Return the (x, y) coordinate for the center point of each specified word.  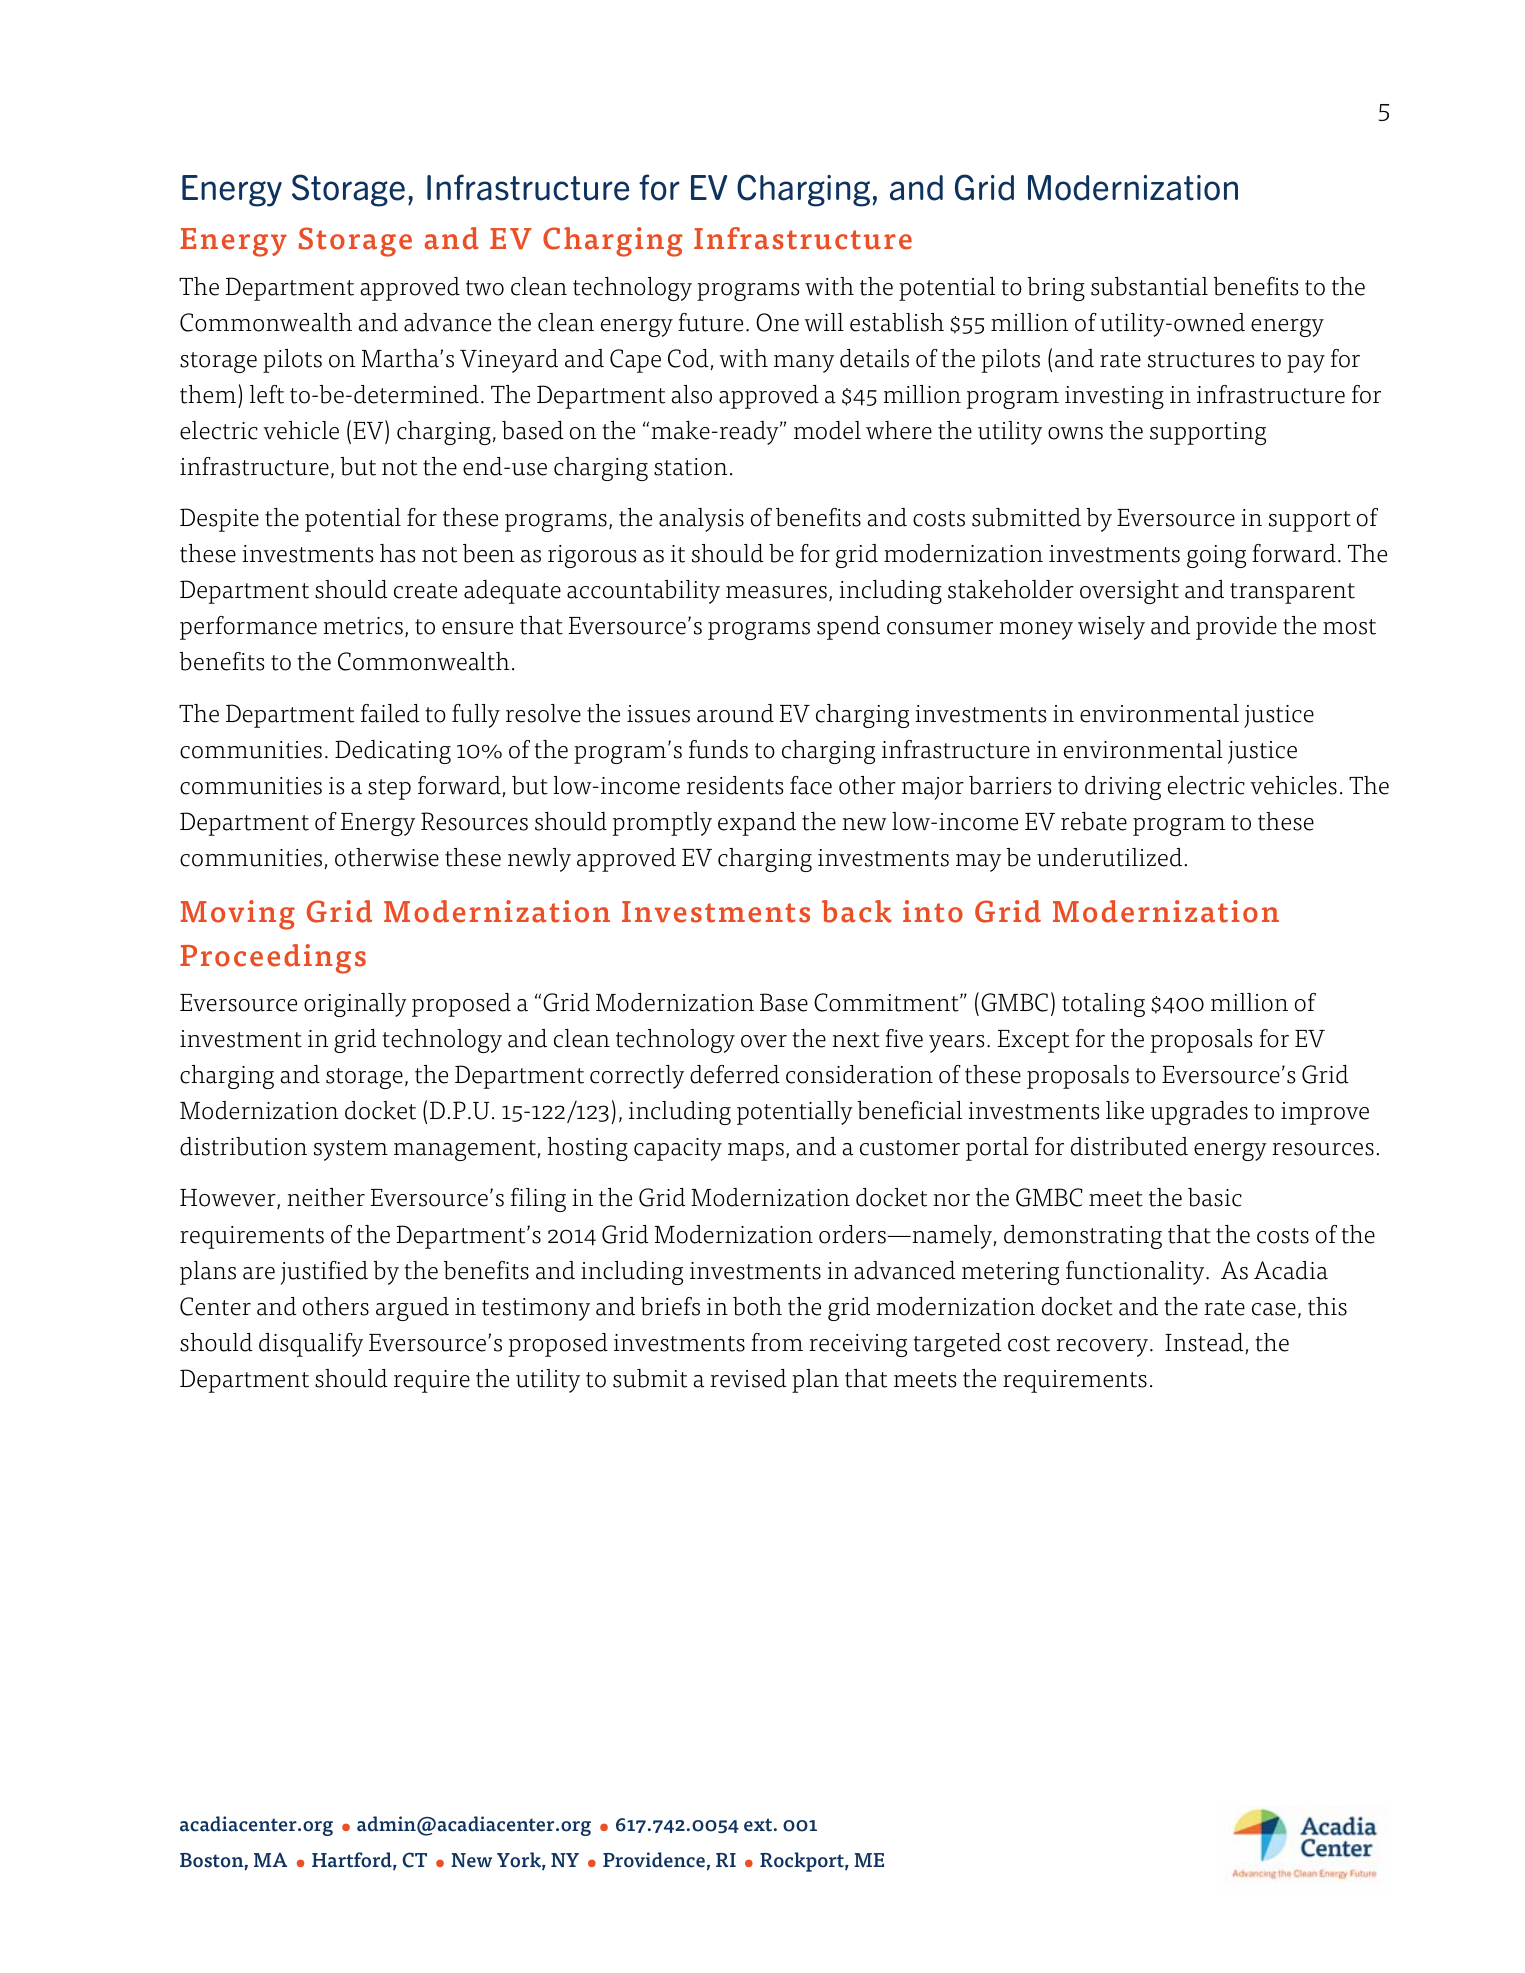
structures (1201, 360)
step (389, 789)
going (1216, 556)
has (397, 553)
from (777, 1342)
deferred (735, 1074)
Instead (1205, 1343)
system (351, 1150)
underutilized (1109, 857)
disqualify (311, 1345)
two (485, 288)
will (824, 322)
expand (757, 824)
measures (776, 592)
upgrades (1199, 1113)
